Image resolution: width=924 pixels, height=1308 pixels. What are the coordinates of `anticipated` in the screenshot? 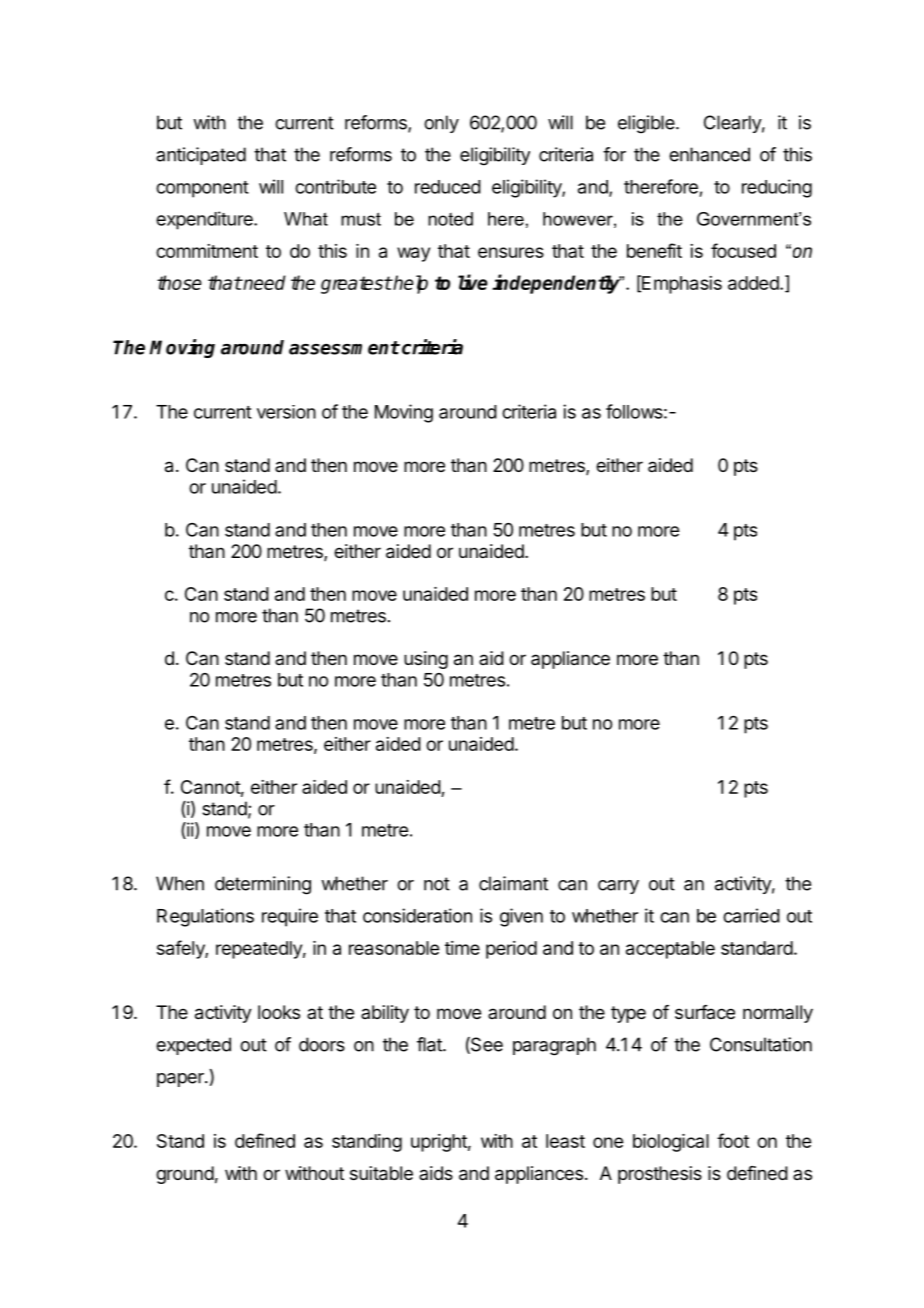 It's located at (201, 156).
